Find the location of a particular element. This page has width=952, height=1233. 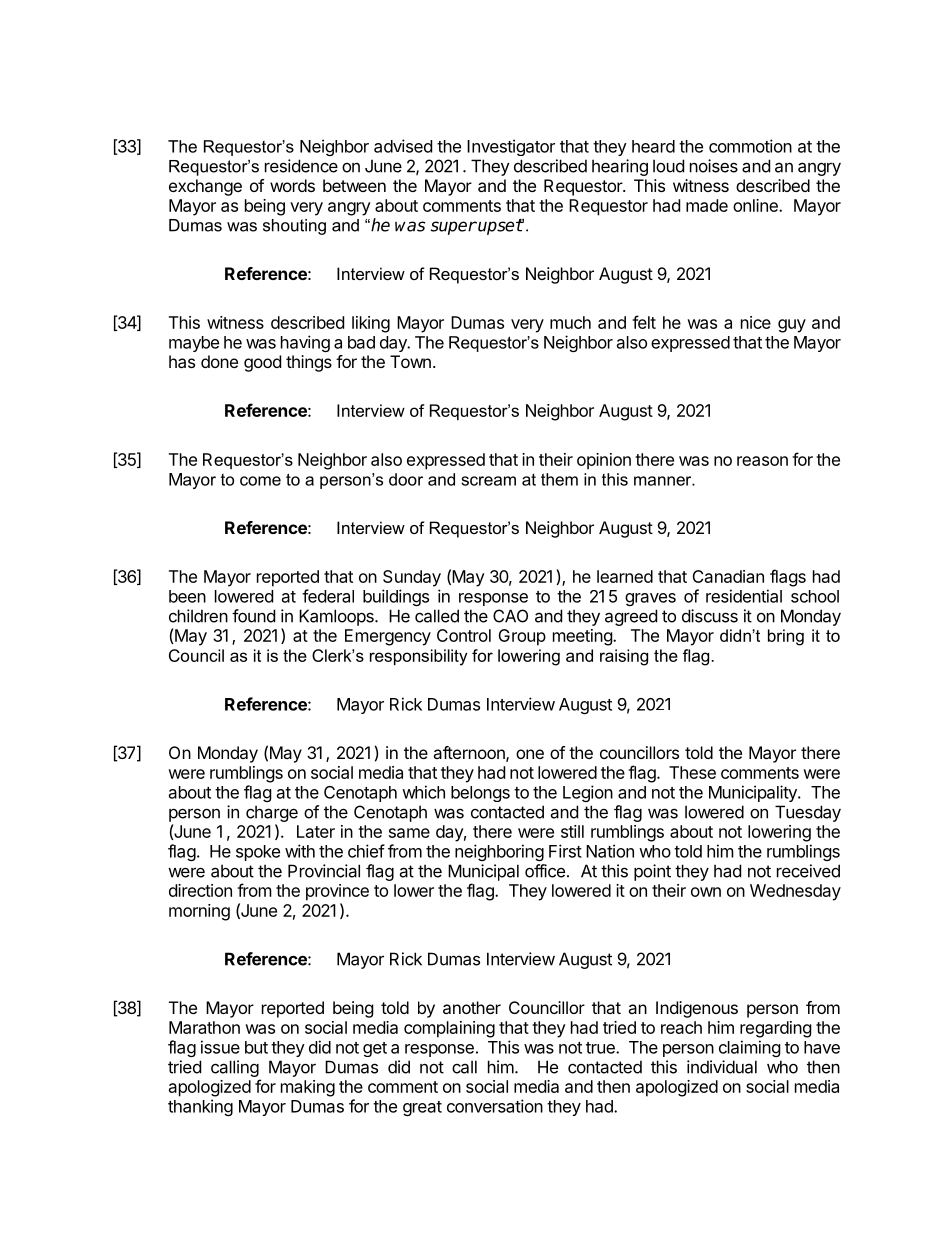

words is located at coordinates (292, 185).
